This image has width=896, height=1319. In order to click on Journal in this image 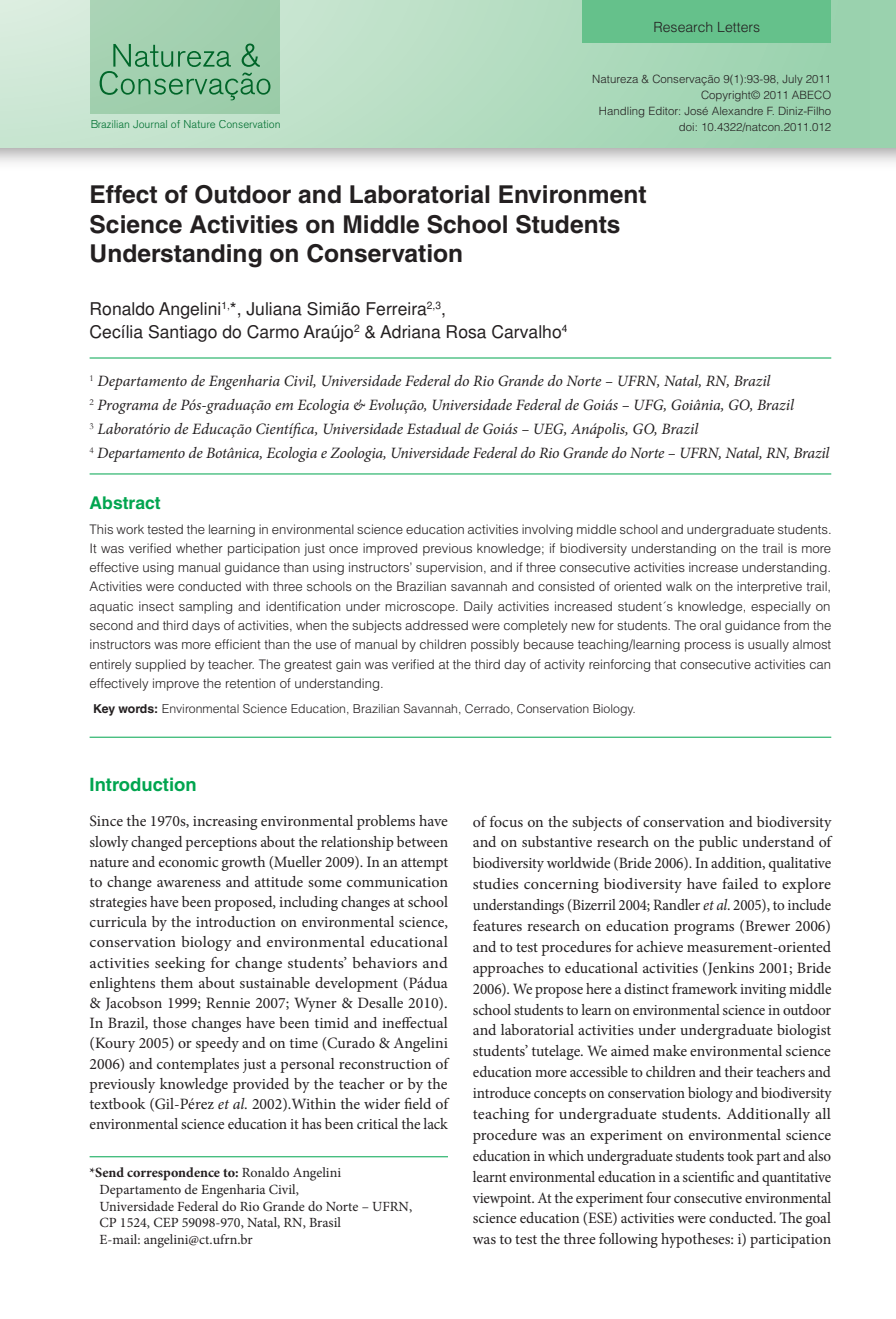, I will do `click(150, 124)`.
